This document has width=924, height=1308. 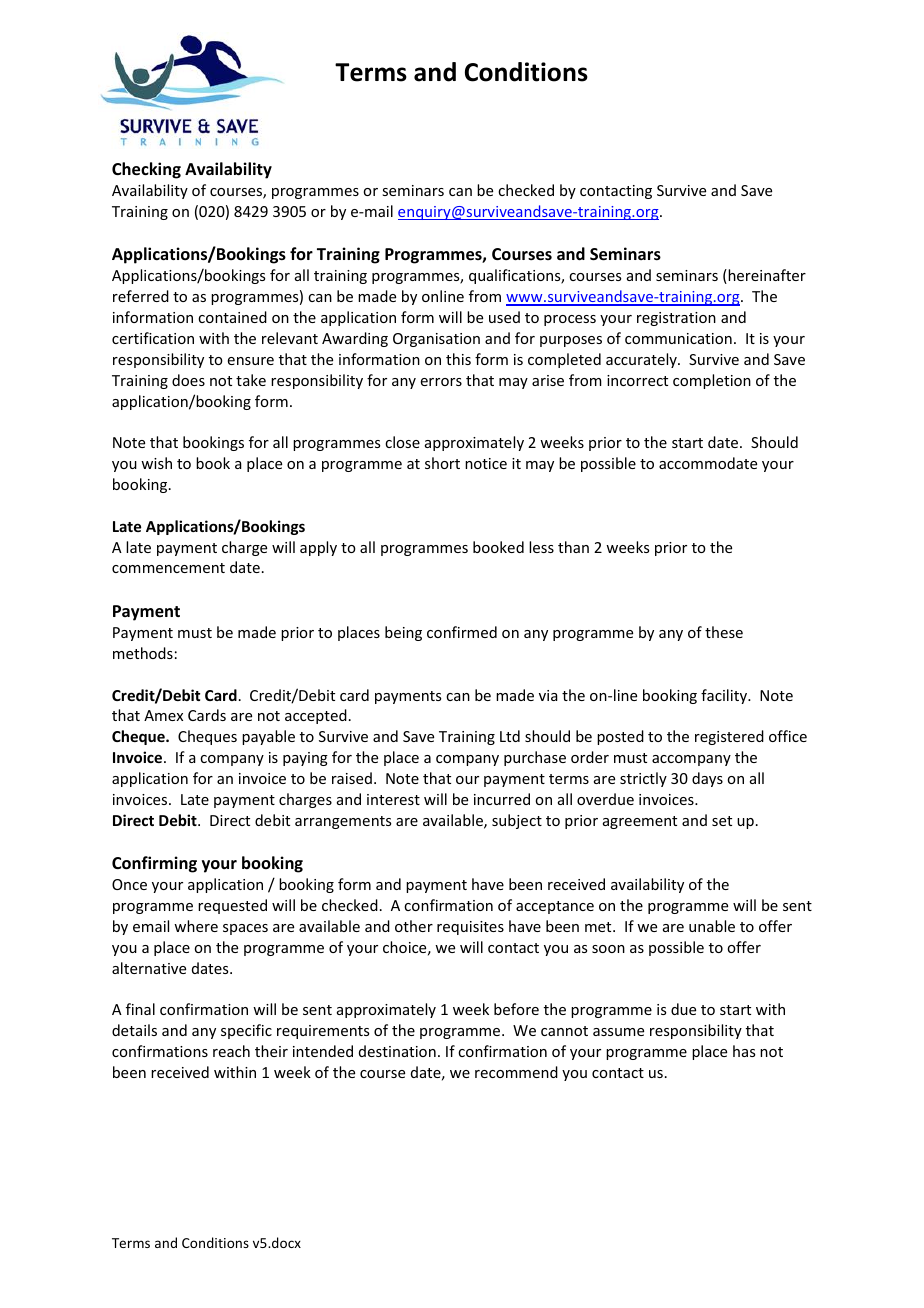 What do you see at coordinates (146, 170) in the document?
I see `Checking` at bounding box center [146, 170].
